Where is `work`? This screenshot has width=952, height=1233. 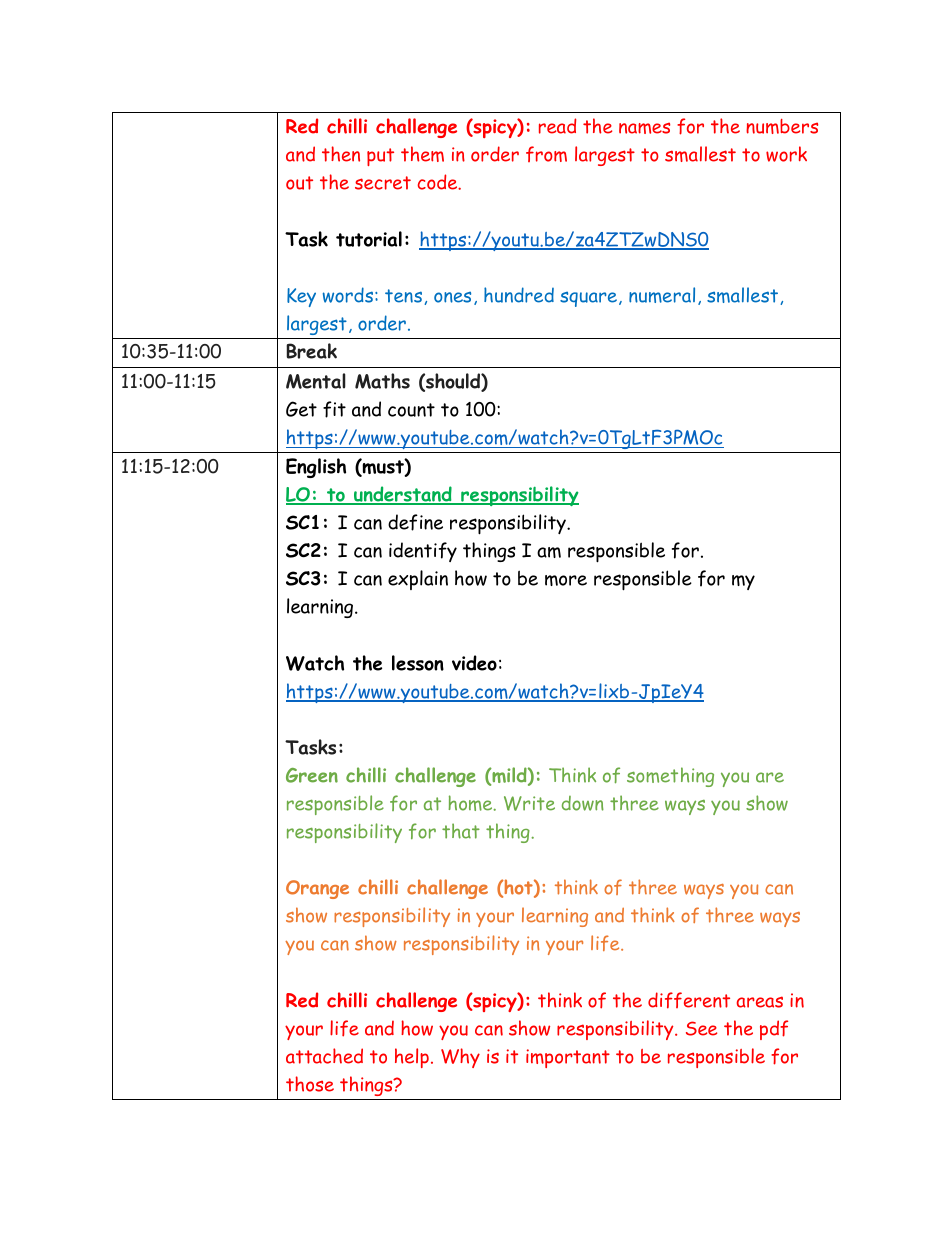
work is located at coordinates (786, 154).
